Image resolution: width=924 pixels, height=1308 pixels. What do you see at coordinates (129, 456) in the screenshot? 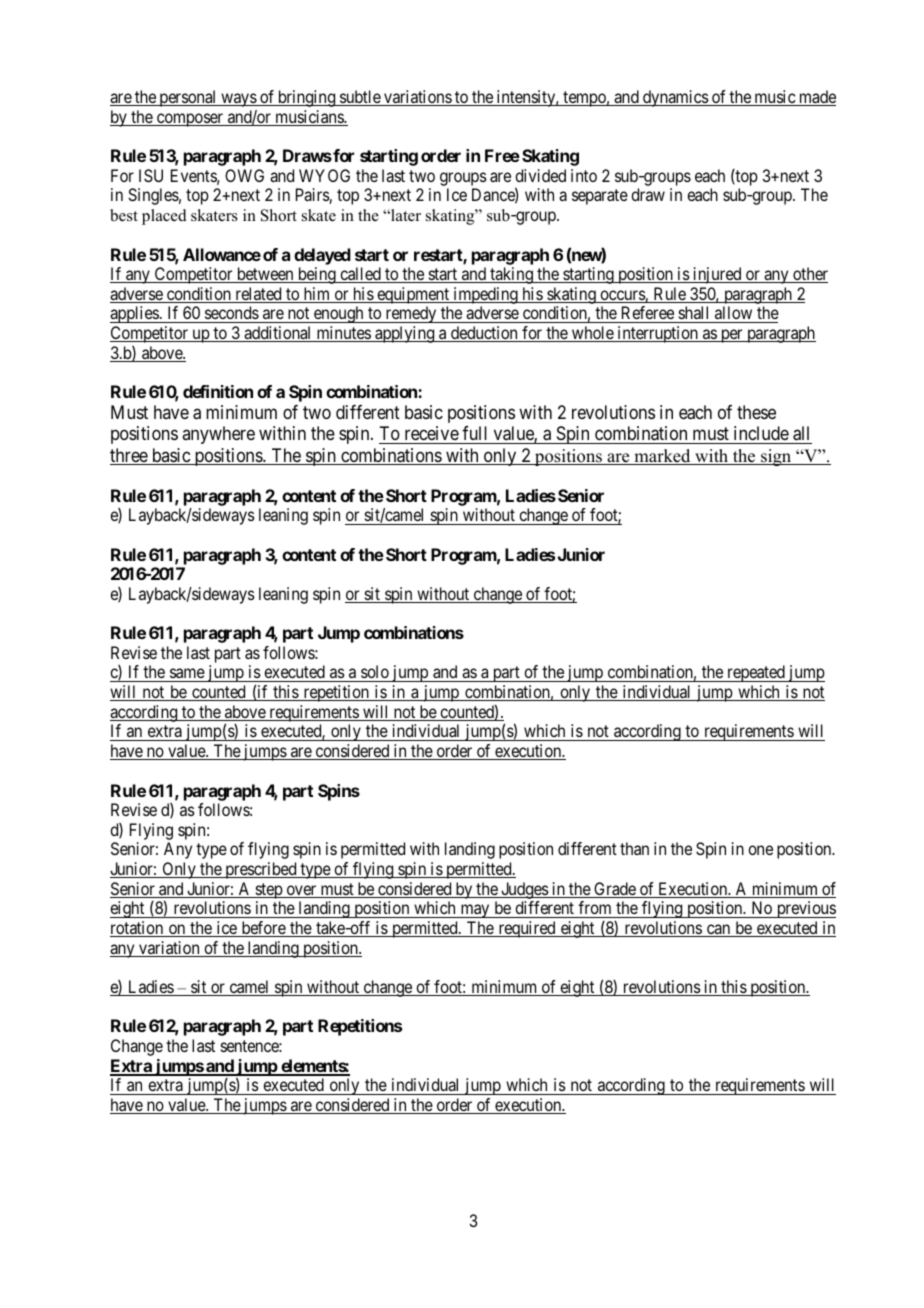
I see `three` at bounding box center [129, 456].
